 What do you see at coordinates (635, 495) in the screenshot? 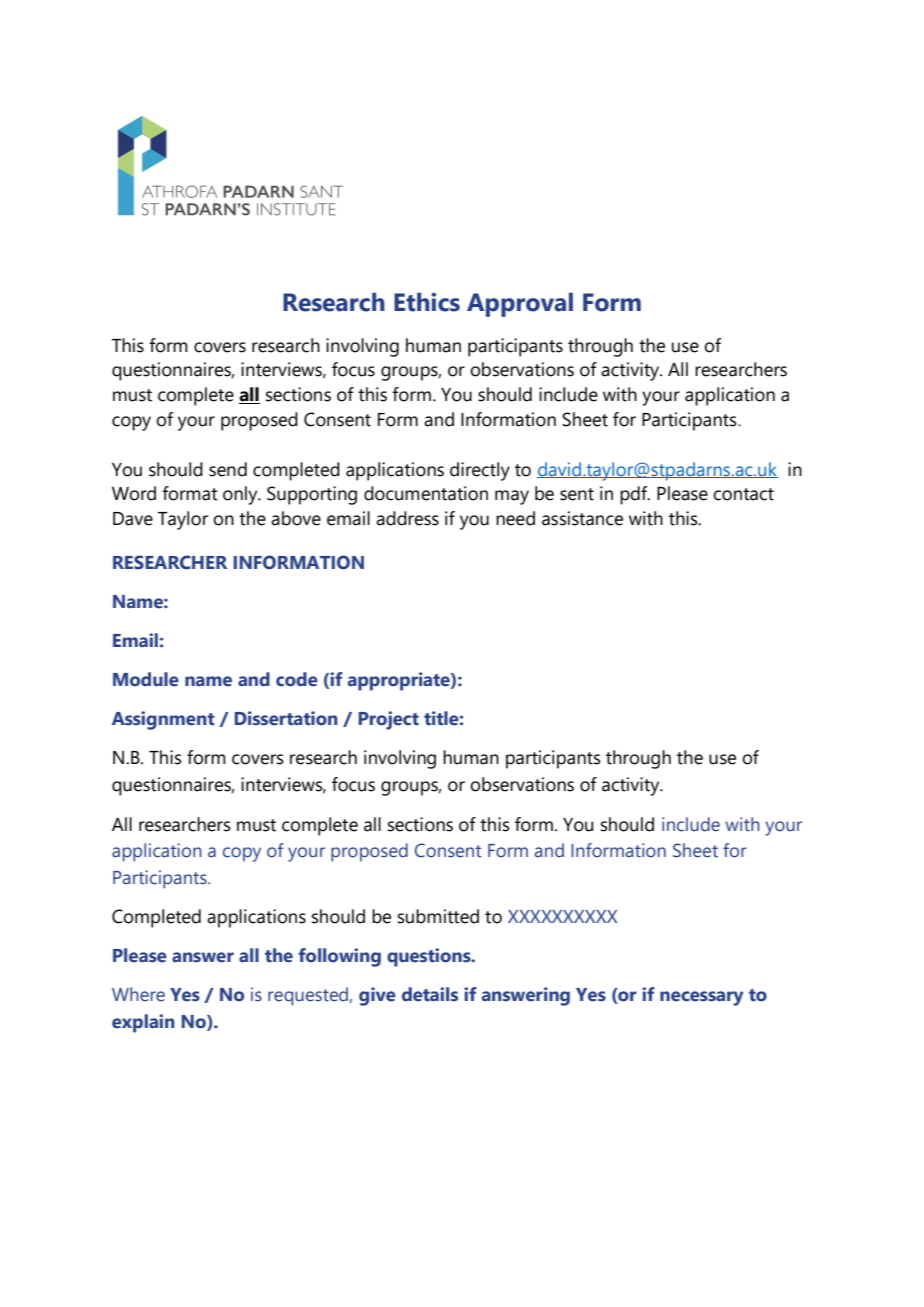
I see `pdf` at bounding box center [635, 495].
